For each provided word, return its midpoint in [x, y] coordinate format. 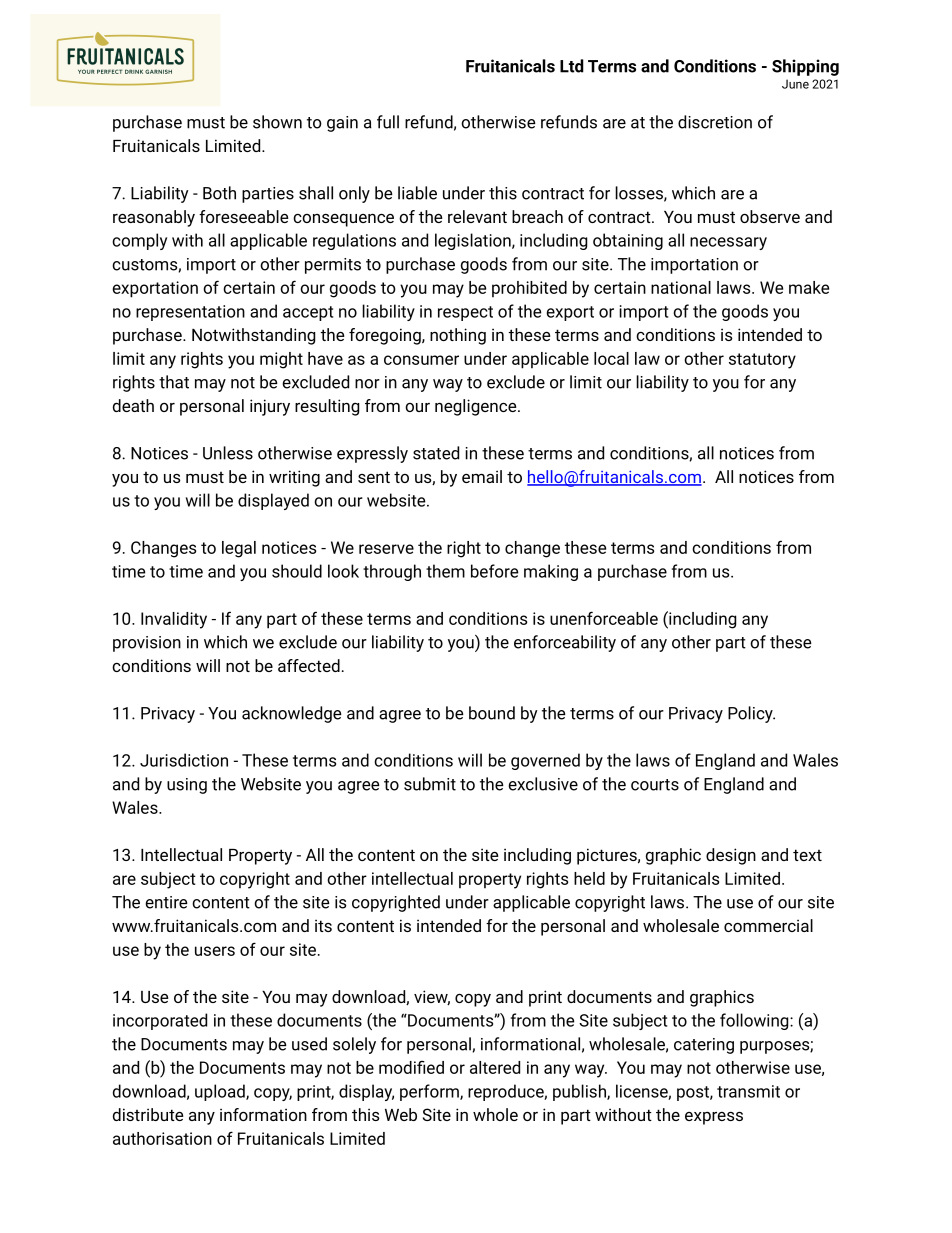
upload [221, 1092]
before [494, 571]
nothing [458, 336]
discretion [715, 122]
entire [166, 902]
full [388, 122]
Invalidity [174, 620]
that [174, 382]
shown [277, 122]
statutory [762, 361]
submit [430, 784]
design [731, 856]
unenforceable [604, 618]
